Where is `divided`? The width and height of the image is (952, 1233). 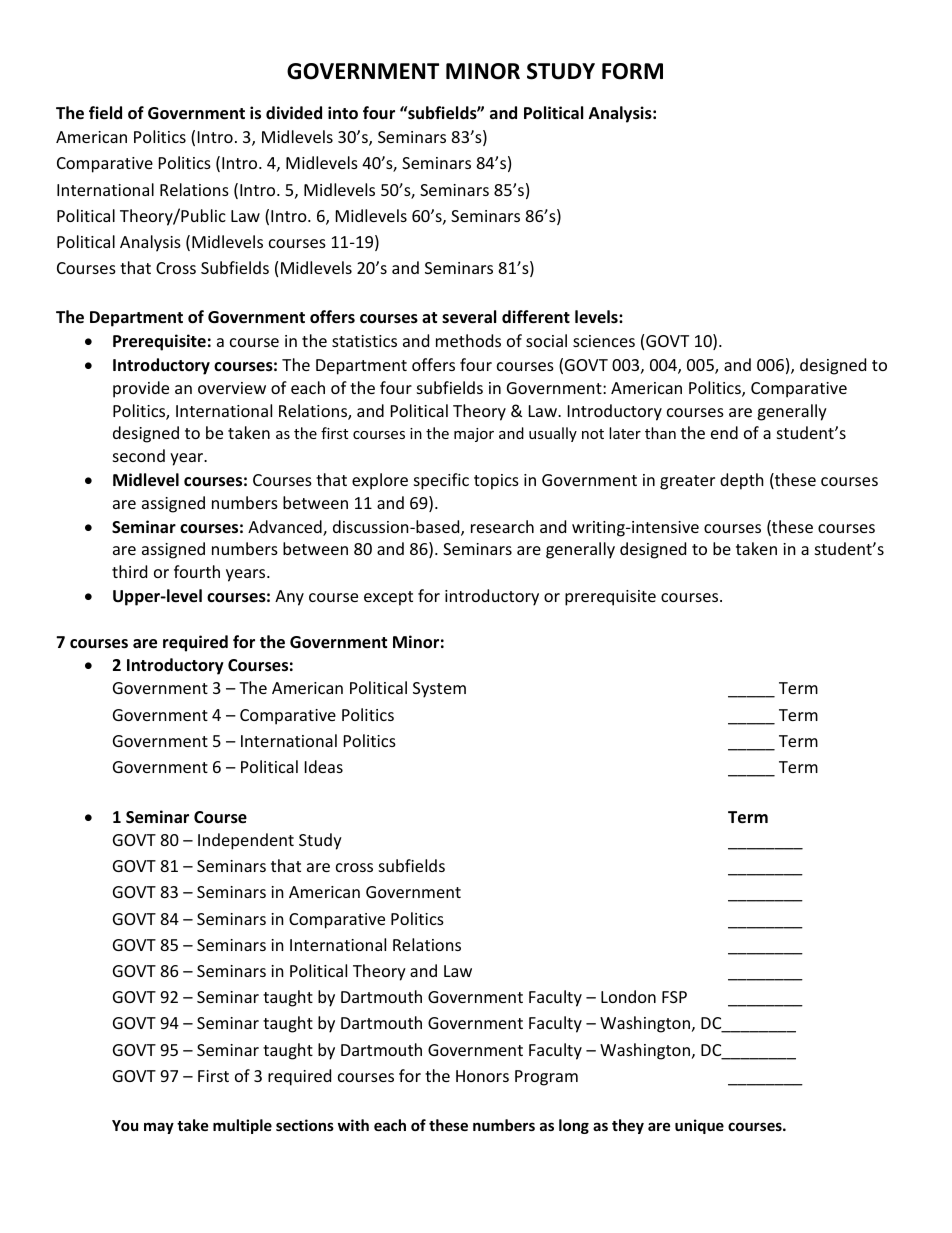
divided is located at coordinates (294, 113).
